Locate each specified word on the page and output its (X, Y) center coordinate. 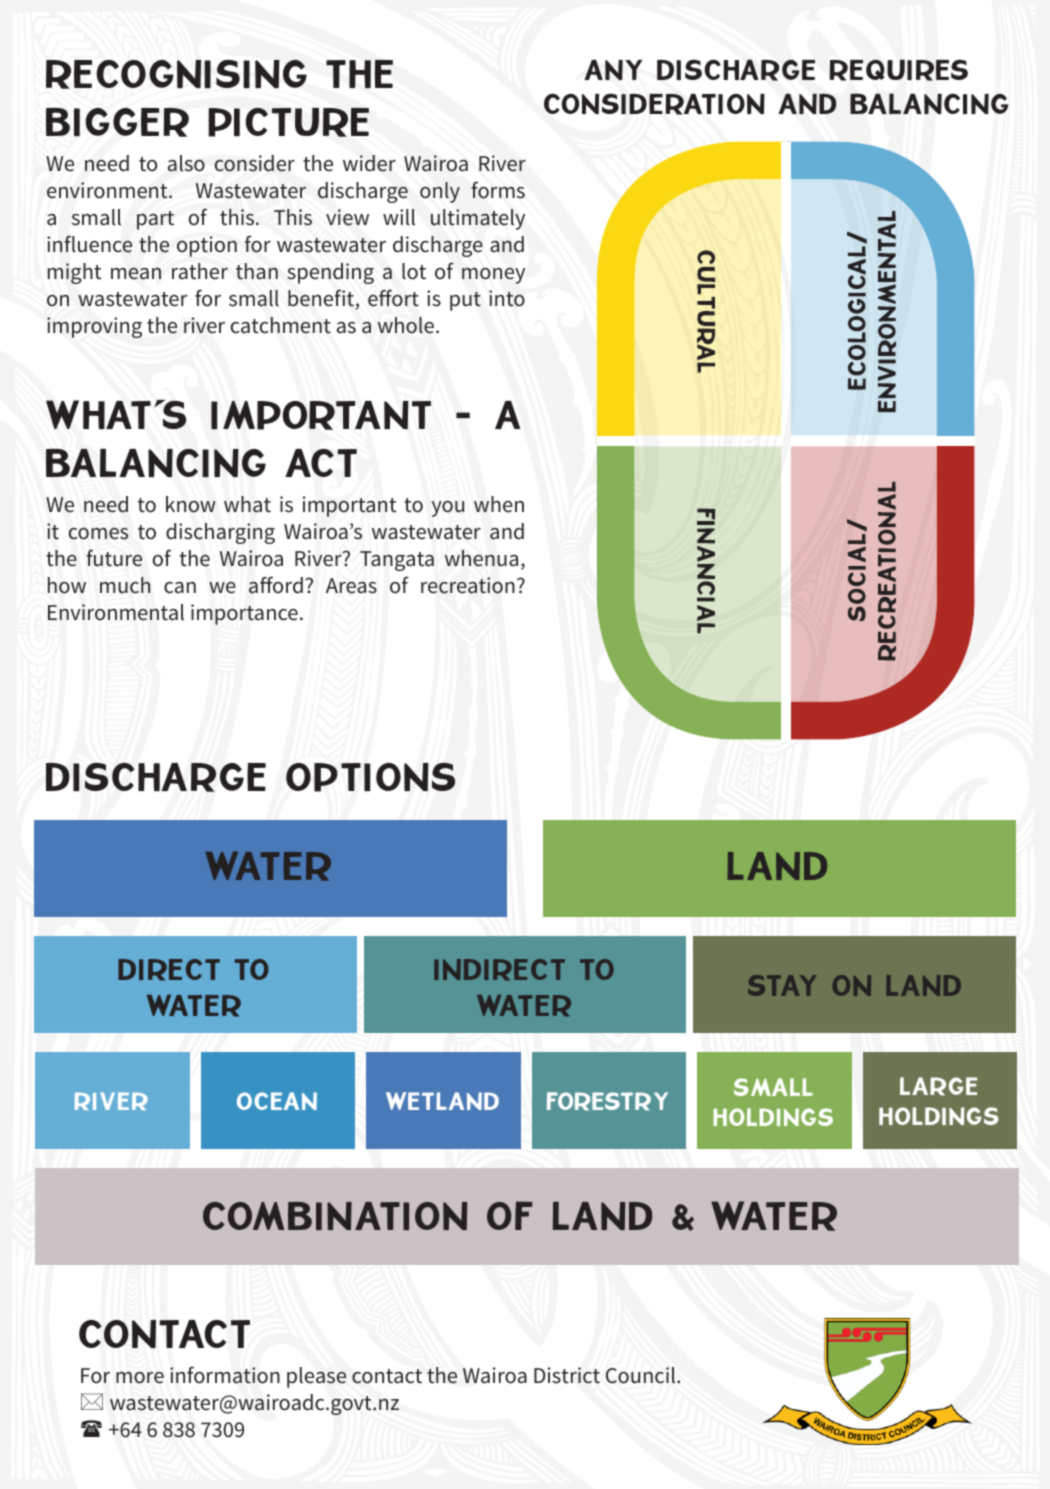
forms (498, 190)
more (140, 1378)
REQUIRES (898, 70)
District (567, 1375)
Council (642, 1375)
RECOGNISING (176, 74)
